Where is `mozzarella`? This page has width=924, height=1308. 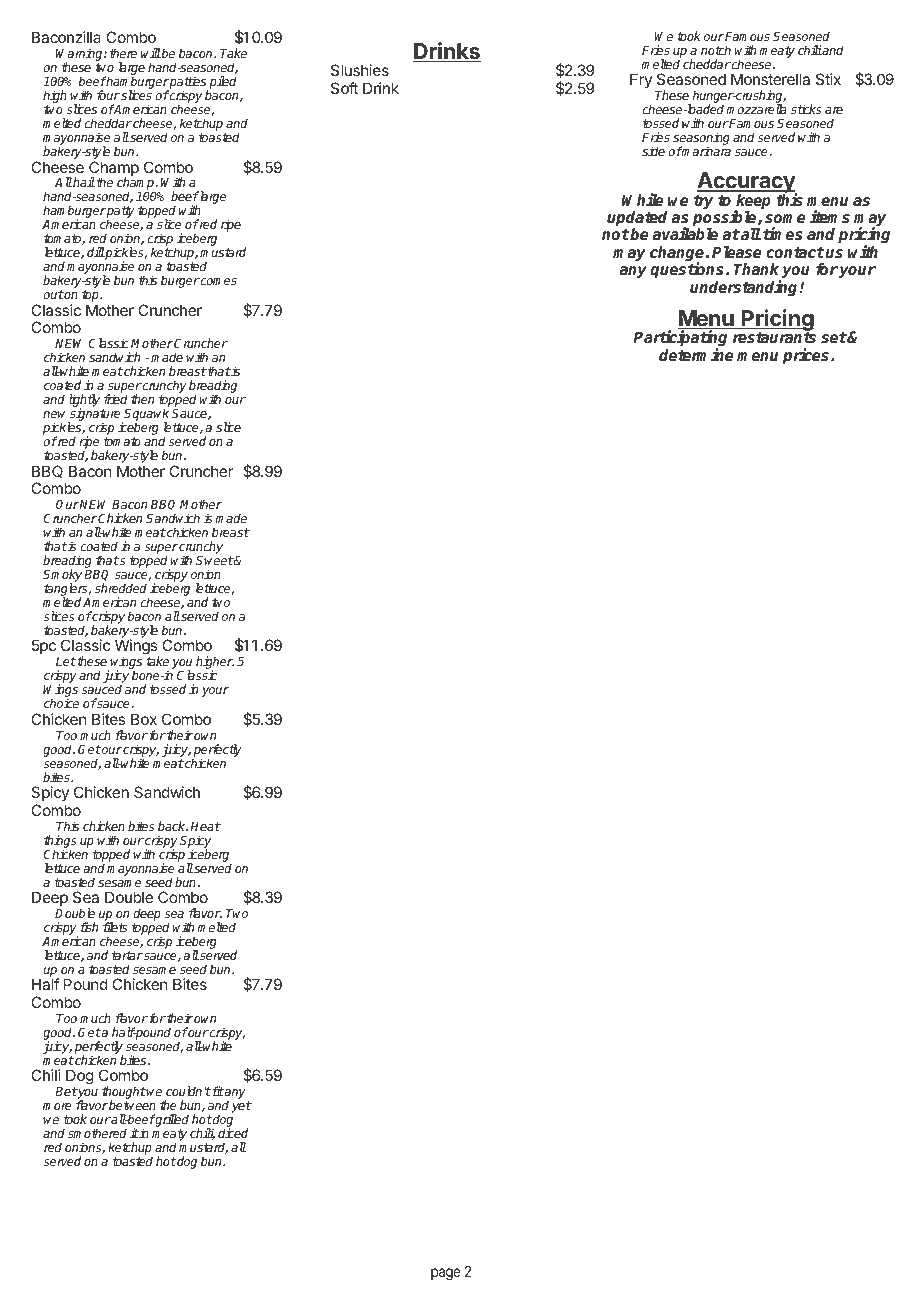
mozzarella is located at coordinates (756, 109).
